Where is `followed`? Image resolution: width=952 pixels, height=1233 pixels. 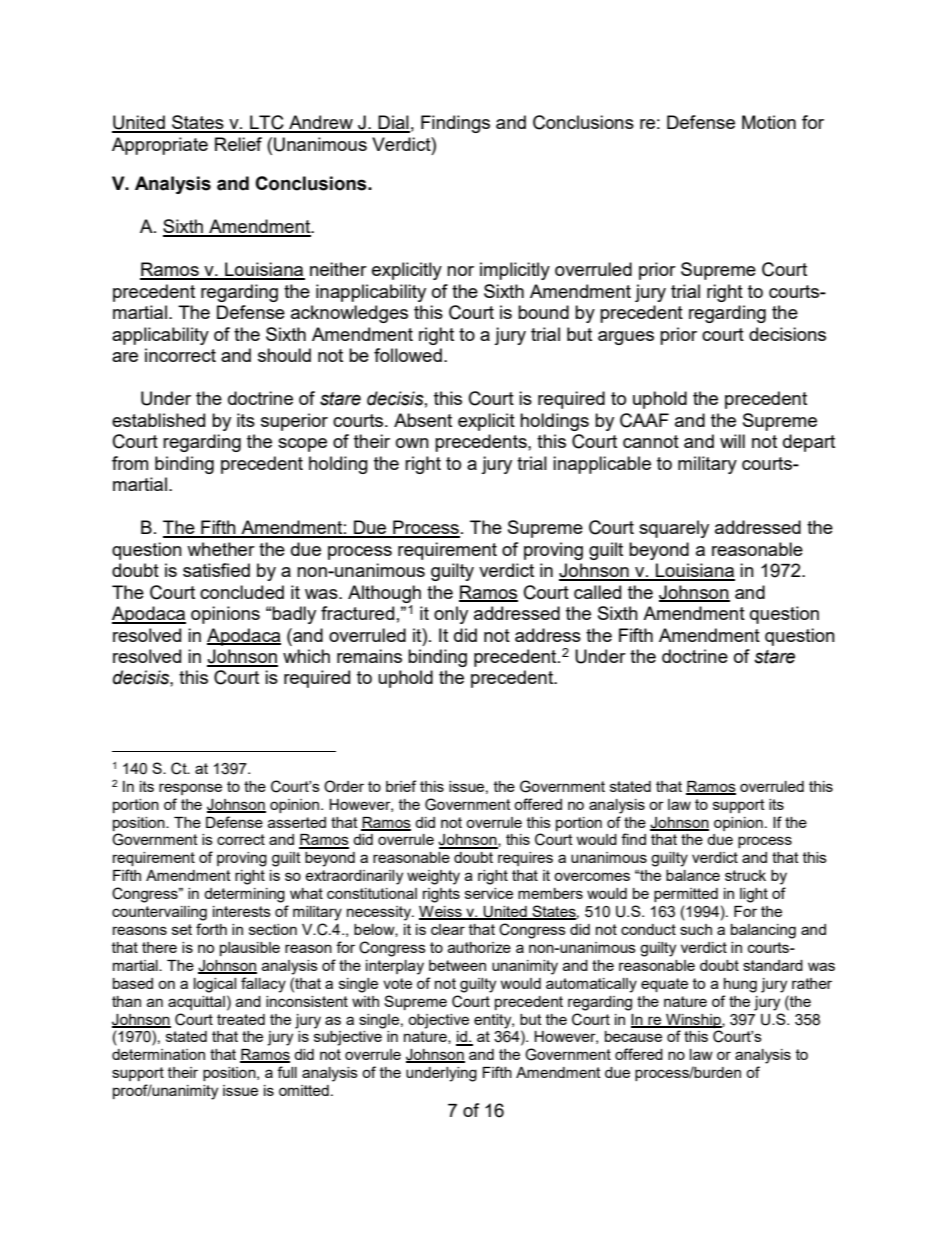 followed is located at coordinates (408, 355).
